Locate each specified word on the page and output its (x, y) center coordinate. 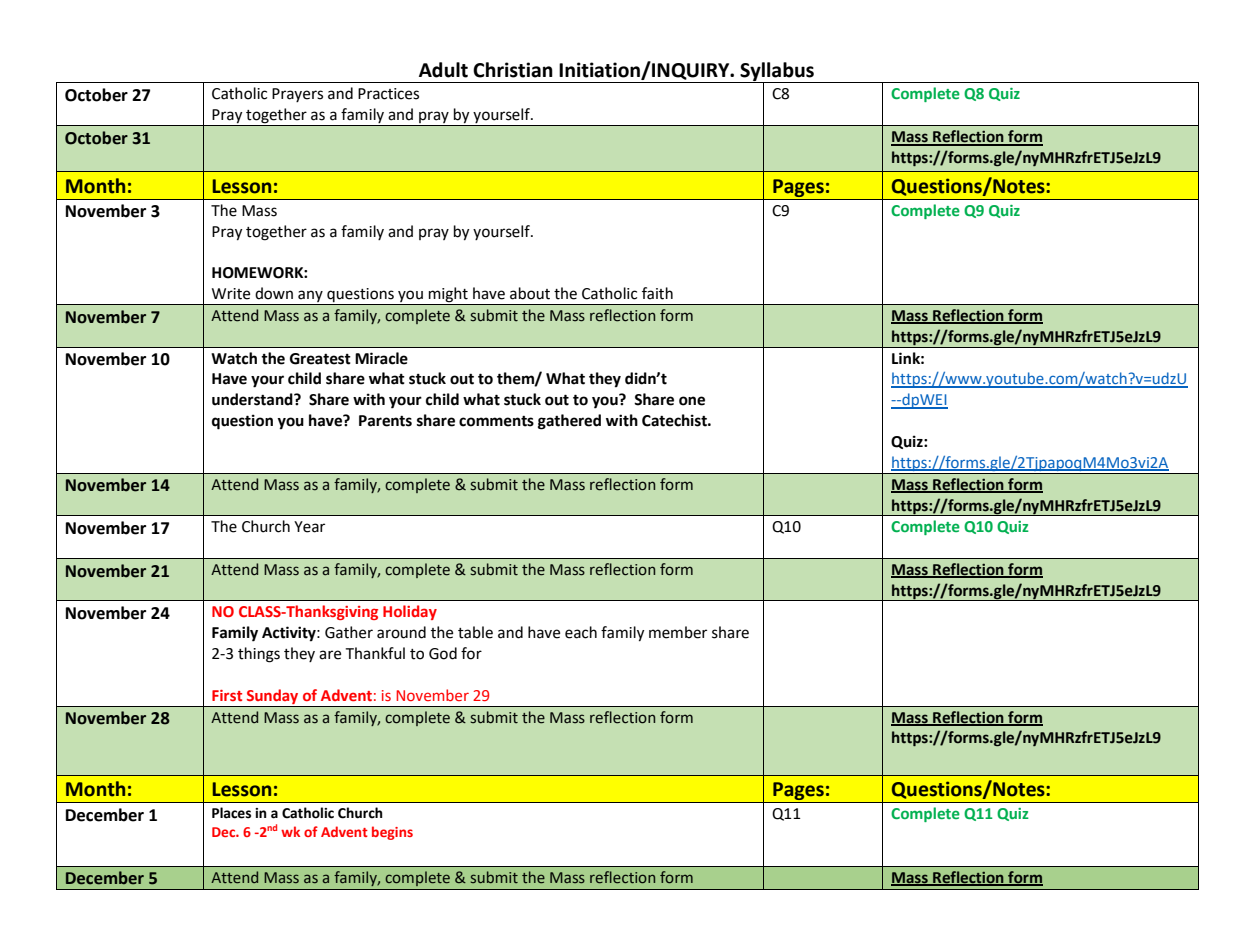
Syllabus (777, 72)
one (692, 401)
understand (253, 399)
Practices (388, 94)
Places (231, 813)
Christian (513, 70)
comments (496, 421)
